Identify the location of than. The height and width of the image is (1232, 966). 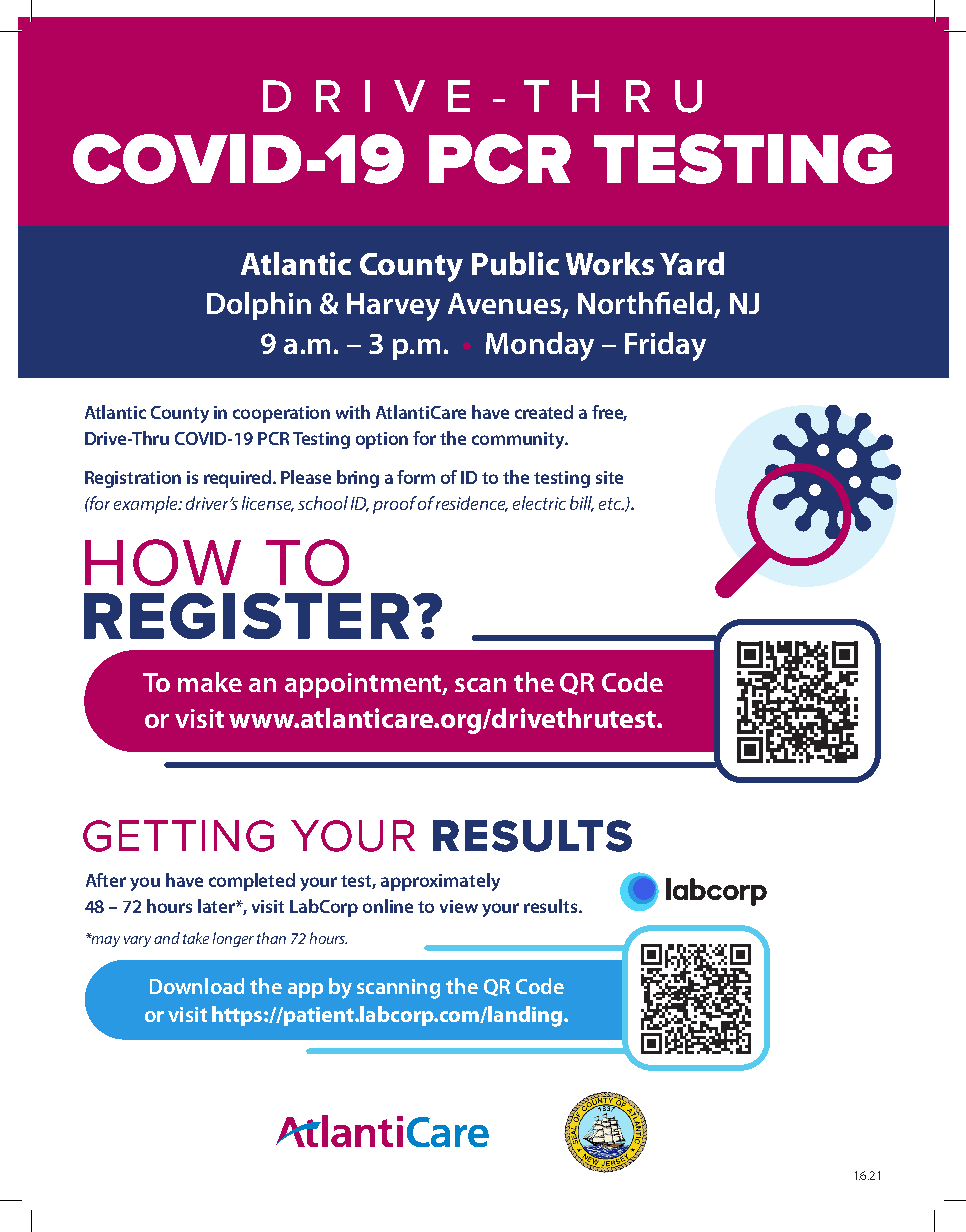
(271, 938).
